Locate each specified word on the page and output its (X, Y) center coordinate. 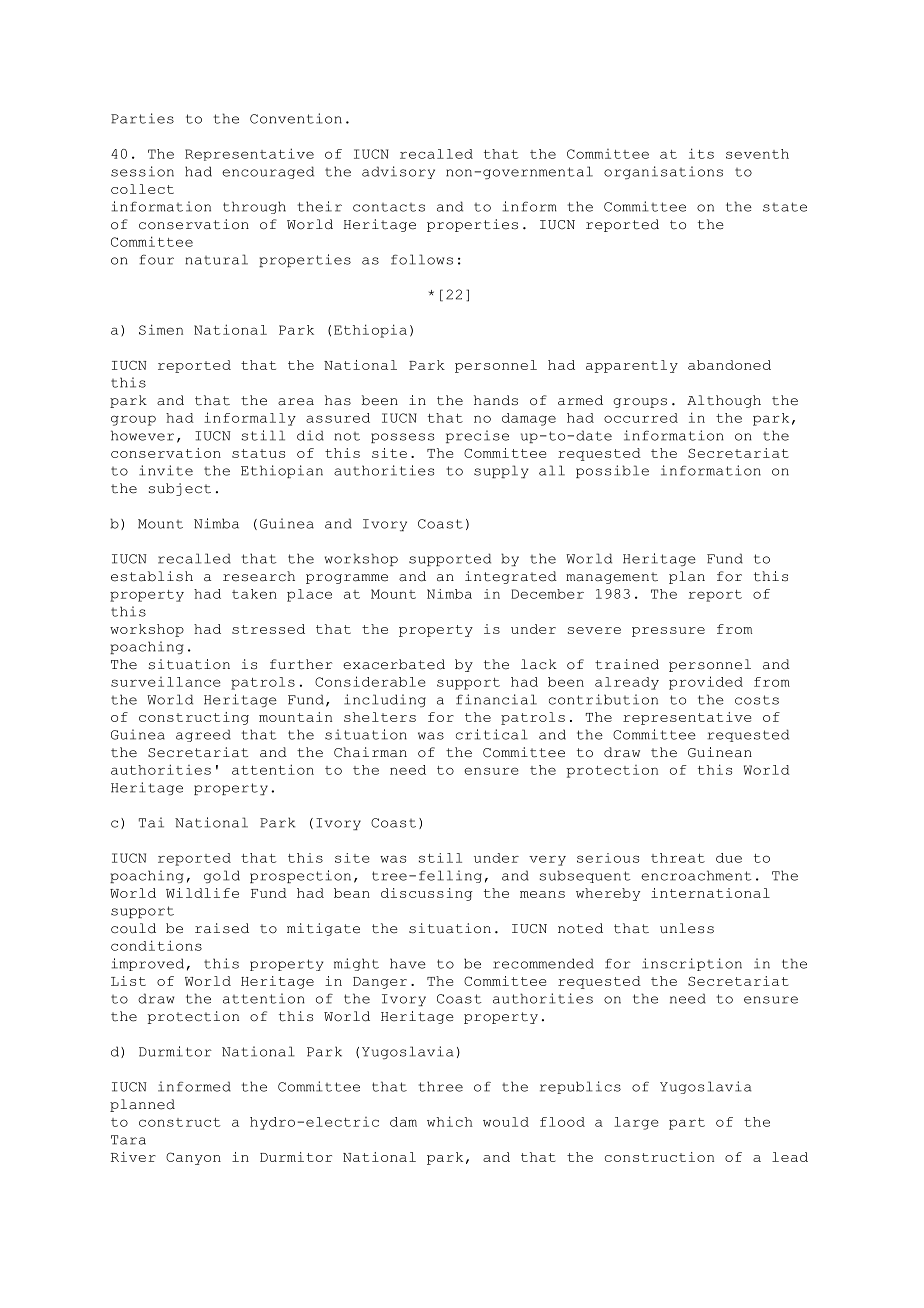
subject (180, 489)
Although (724, 401)
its (701, 153)
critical (492, 734)
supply (501, 471)
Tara (128, 1140)
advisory (398, 172)
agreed (203, 735)
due (729, 858)
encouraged (268, 172)
